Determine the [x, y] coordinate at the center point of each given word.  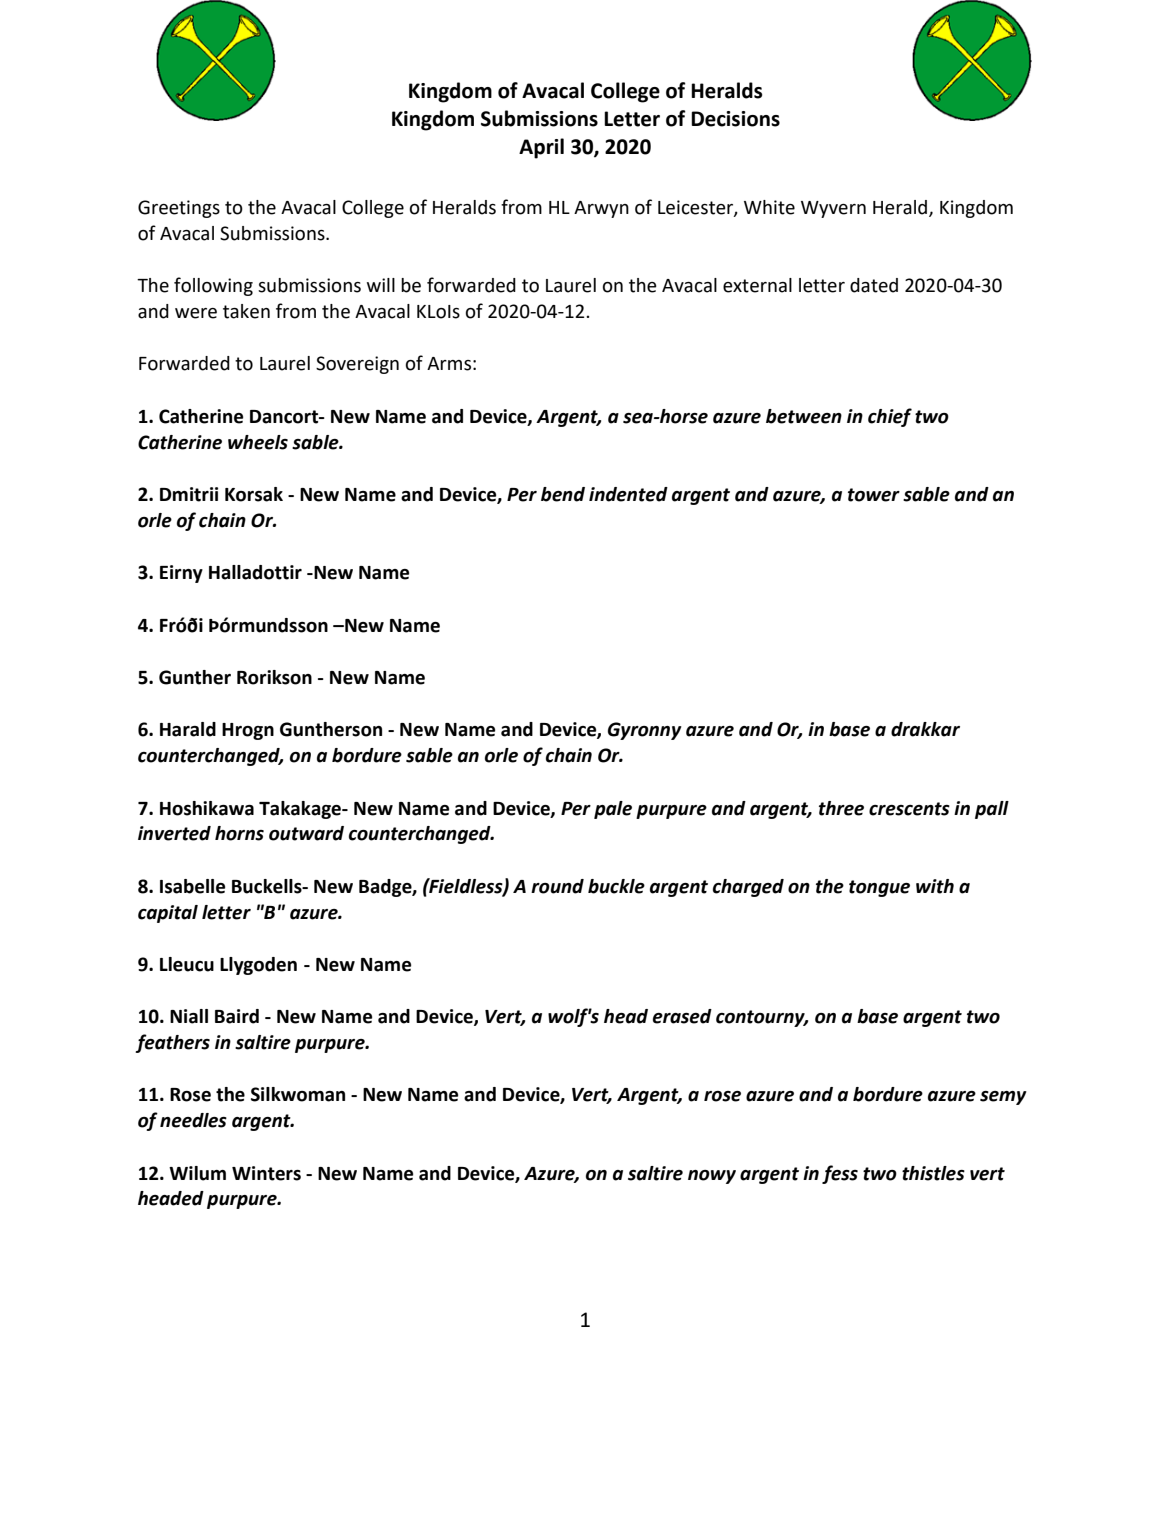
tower [874, 495]
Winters [266, 1173]
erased [682, 1016]
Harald [188, 729]
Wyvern [833, 209]
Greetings [179, 209]
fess [840, 1174]
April [541, 148]
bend [563, 494]
